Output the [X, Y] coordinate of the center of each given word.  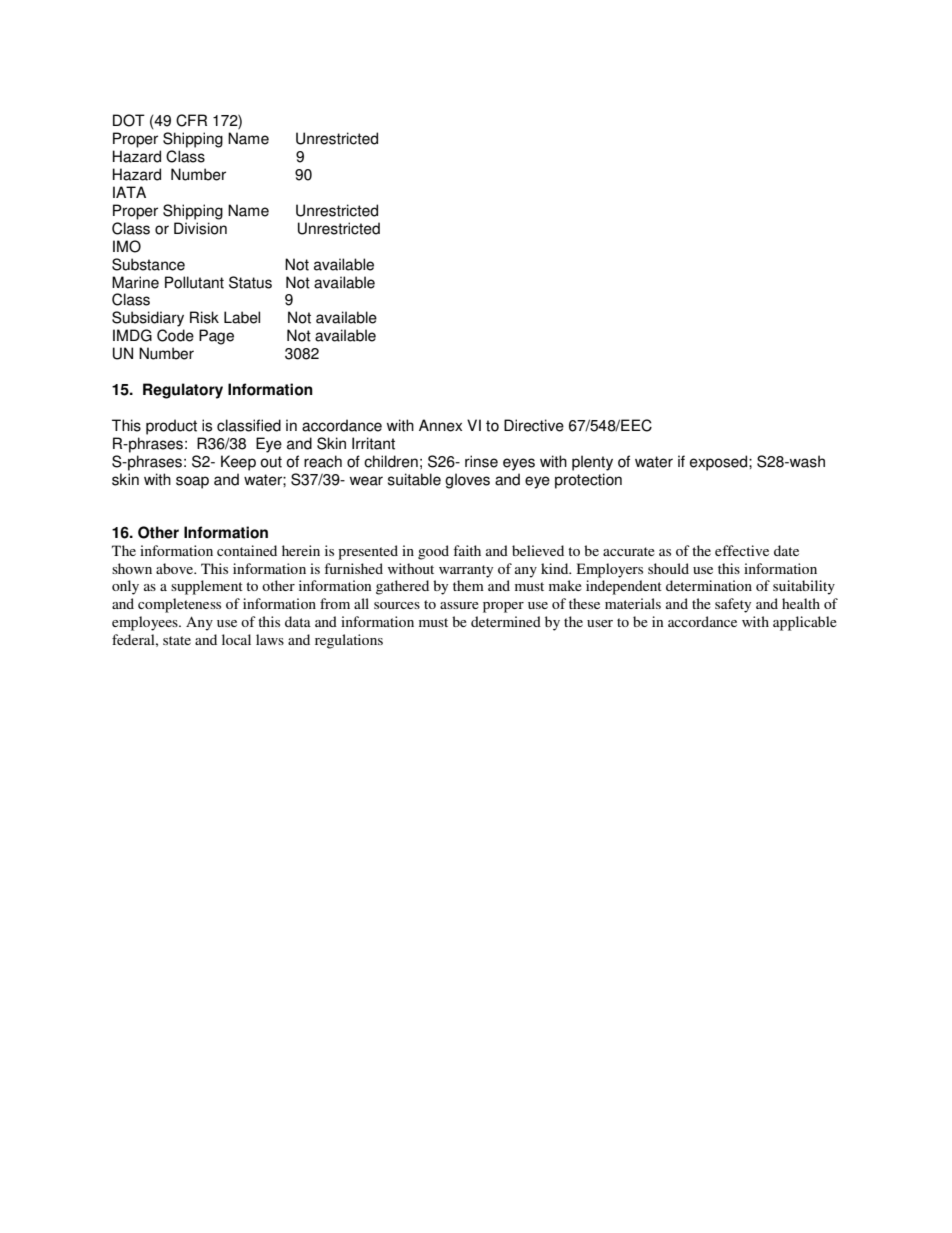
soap [192, 482]
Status [250, 282]
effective [742, 550]
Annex [440, 425]
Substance [148, 264]
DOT [129, 120]
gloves [467, 481]
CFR [191, 120]
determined [506, 621]
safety [733, 605]
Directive [534, 425]
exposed [720, 463]
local [236, 639]
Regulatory [183, 391]
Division [200, 228]
